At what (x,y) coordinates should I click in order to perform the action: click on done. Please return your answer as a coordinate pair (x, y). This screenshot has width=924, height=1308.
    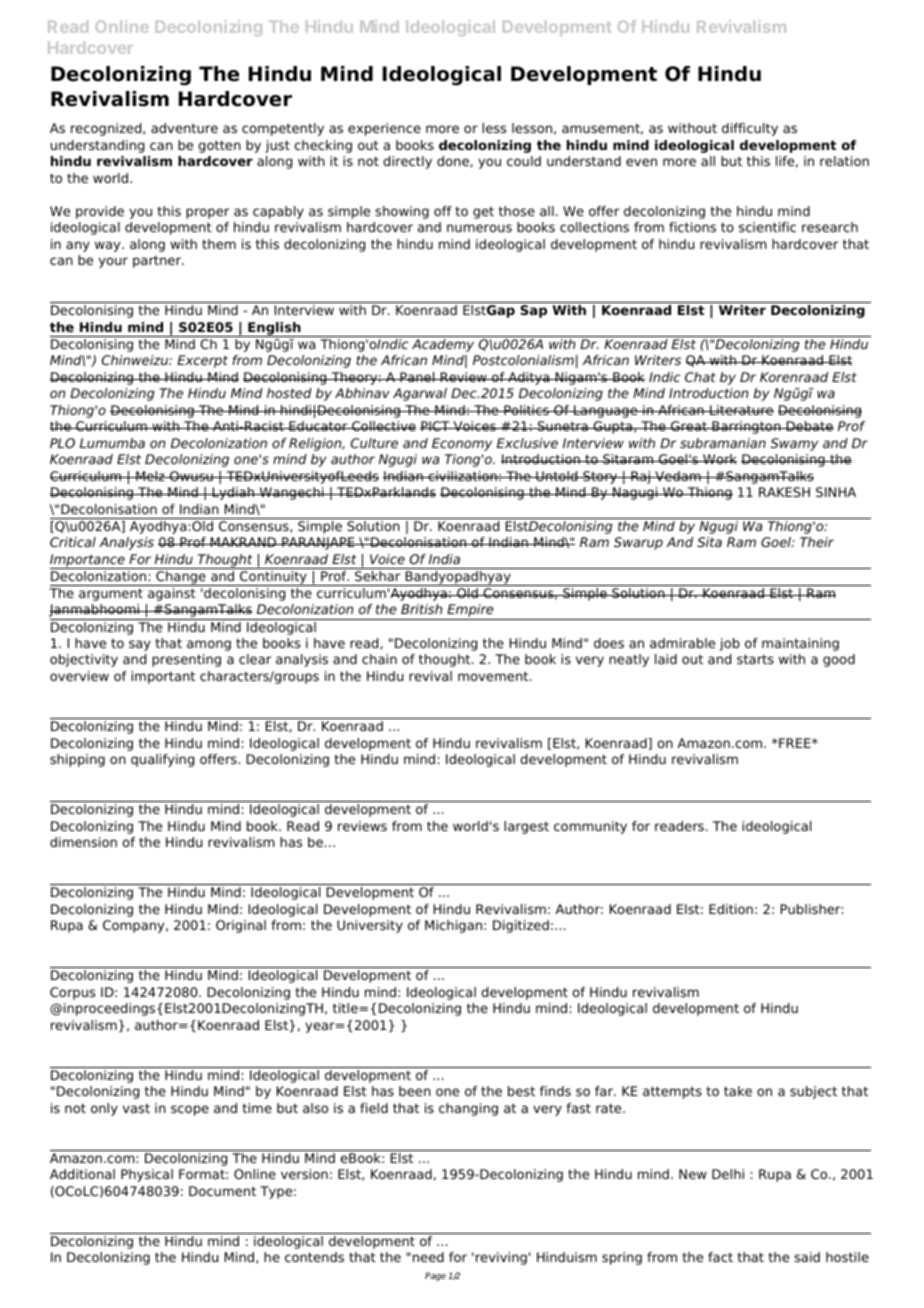
    Looking at the image, I should click on (454, 162).
